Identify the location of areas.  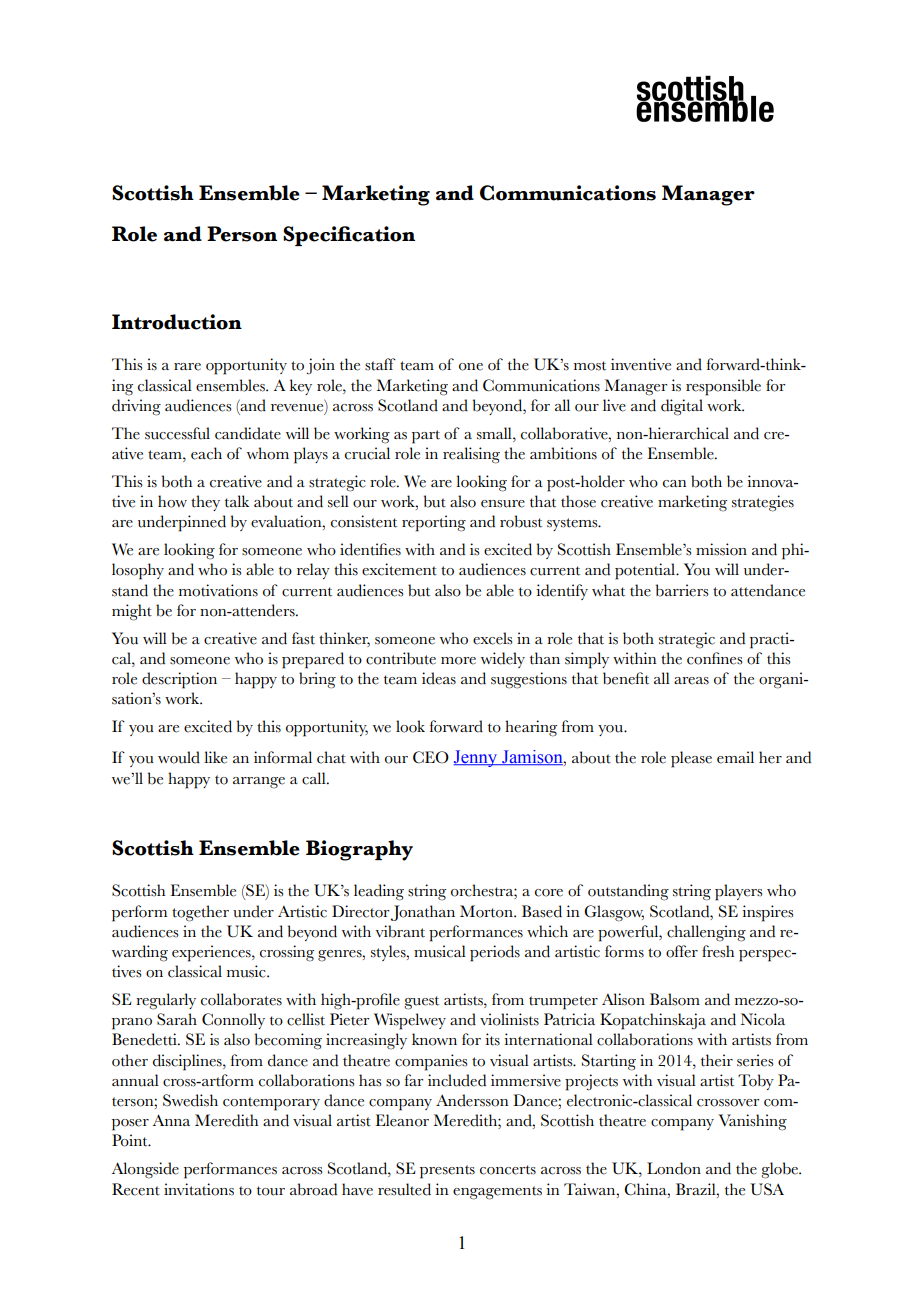
(691, 681).
